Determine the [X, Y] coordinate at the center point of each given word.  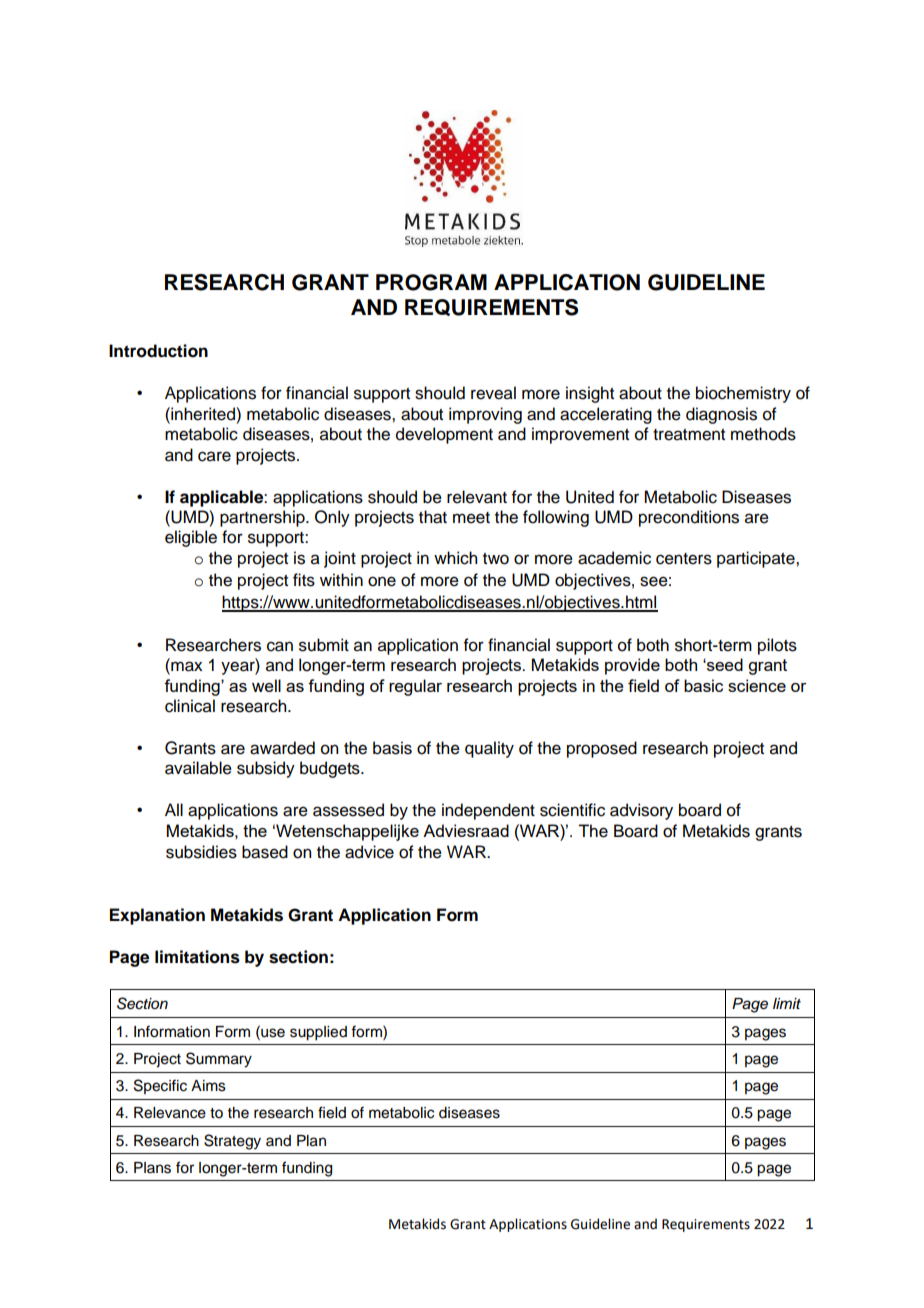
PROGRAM [431, 282]
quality [489, 749]
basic [703, 685]
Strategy [232, 1142]
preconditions [689, 518]
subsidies [201, 852]
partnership [263, 518]
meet [471, 518]
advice [369, 852]
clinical [190, 706]
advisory [641, 811]
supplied [318, 1033]
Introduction [158, 351]
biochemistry [743, 394]
